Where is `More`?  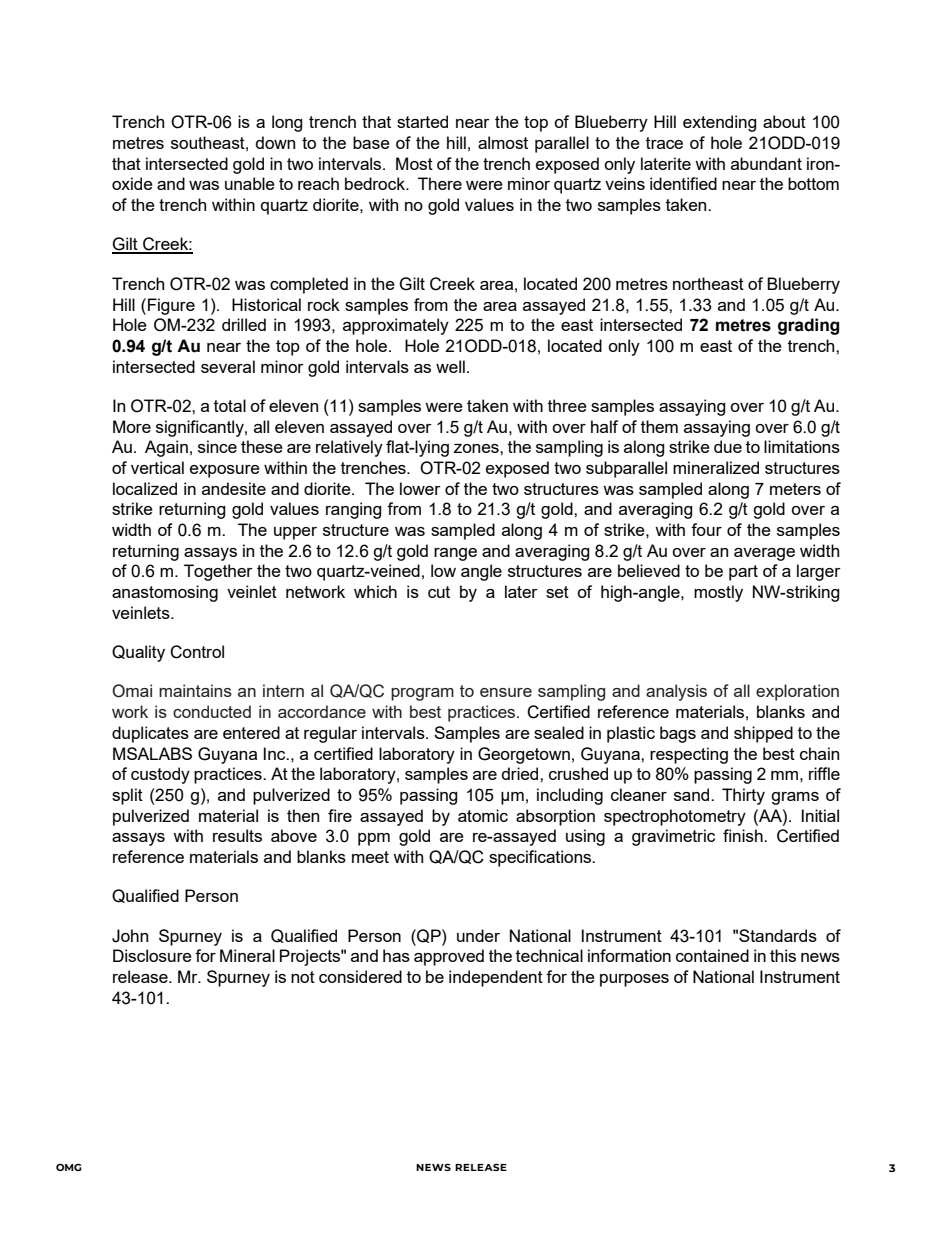 More is located at coordinates (132, 426).
